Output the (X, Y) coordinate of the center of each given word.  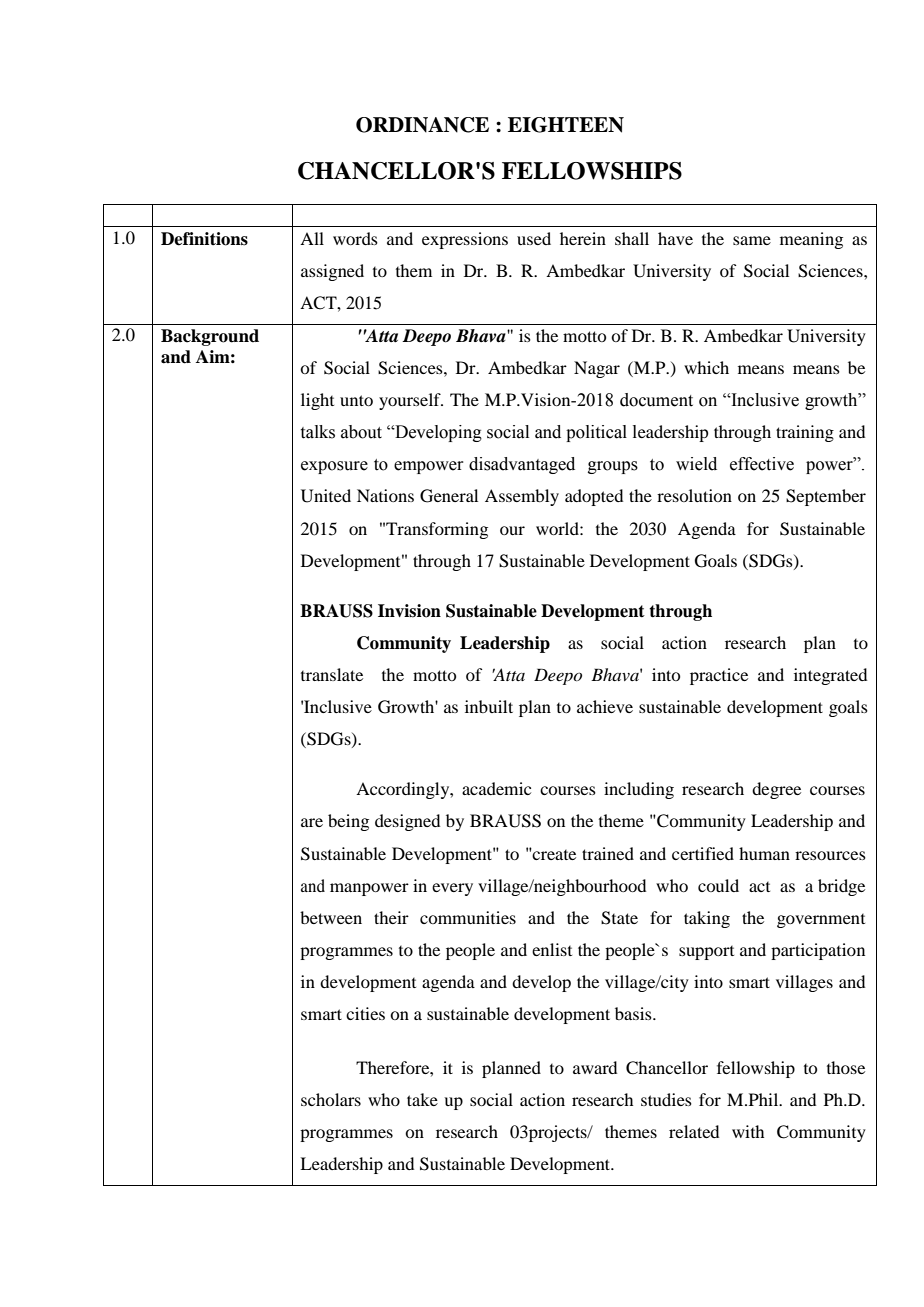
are (312, 822)
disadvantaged (522, 465)
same (752, 240)
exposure (334, 467)
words (355, 238)
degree (776, 790)
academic (496, 788)
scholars (331, 1099)
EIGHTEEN (566, 125)
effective (762, 464)
